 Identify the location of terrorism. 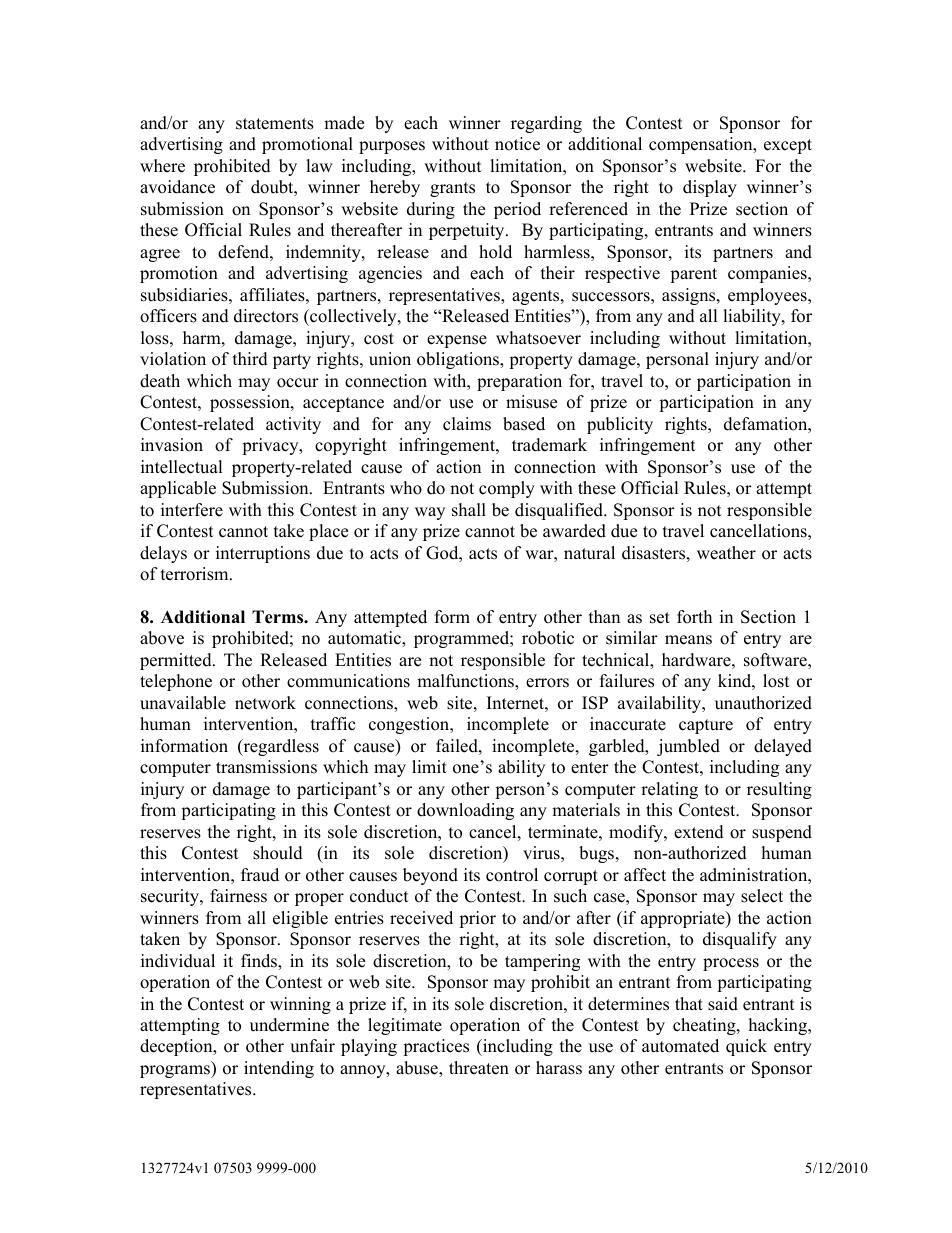
(196, 574).
